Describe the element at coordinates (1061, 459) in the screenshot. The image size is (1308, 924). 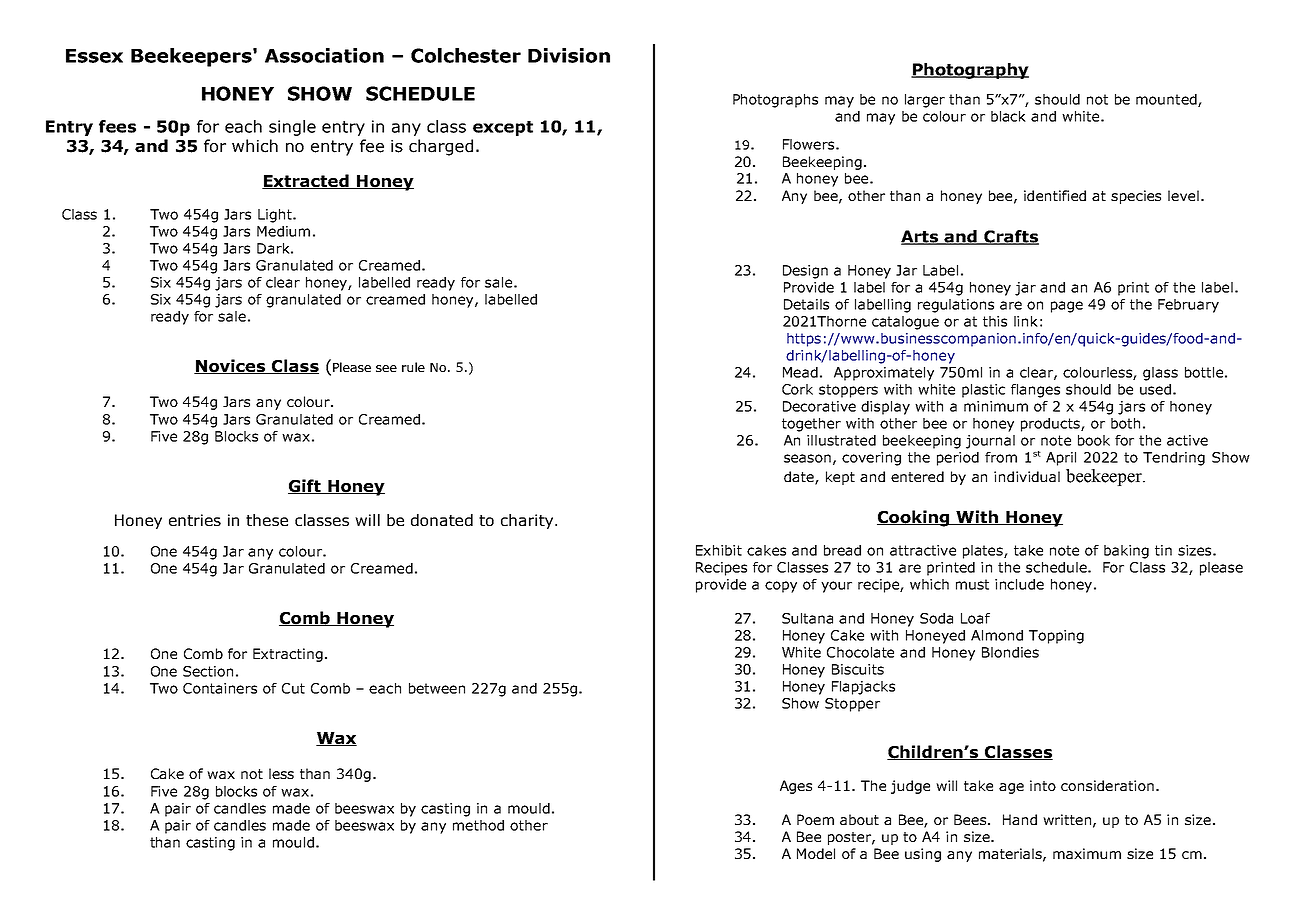
I see `April` at that location.
